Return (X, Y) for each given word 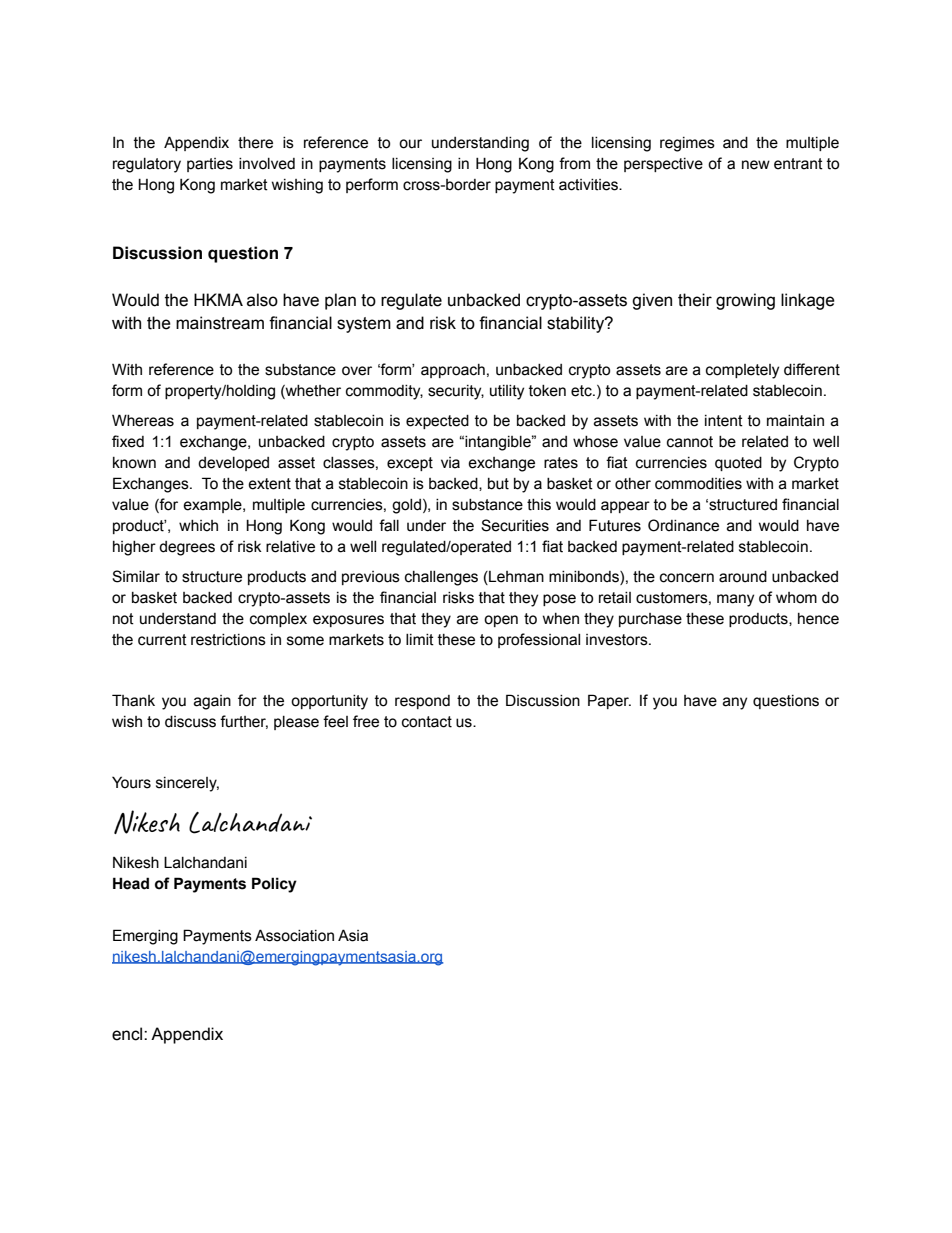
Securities (515, 525)
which (198, 526)
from (574, 163)
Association (294, 935)
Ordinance (683, 525)
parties (210, 165)
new (756, 165)
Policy (274, 885)
